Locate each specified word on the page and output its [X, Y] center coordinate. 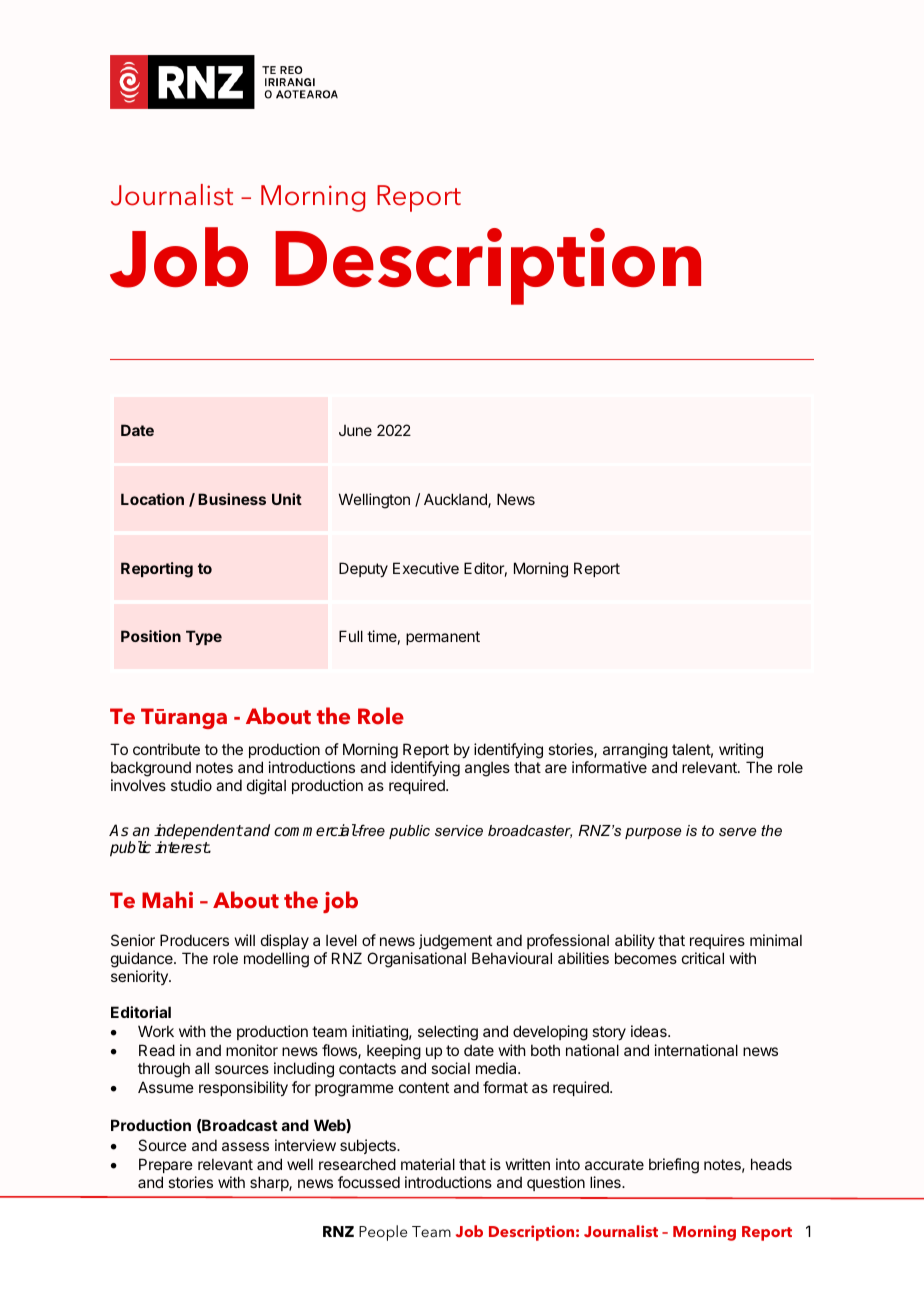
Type [204, 637]
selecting [448, 1033]
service [459, 830]
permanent [443, 638]
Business [232, 499]
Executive [426, 568]
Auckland [456, 500]
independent [198, 833]
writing [741, 751]
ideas [650, 1031]
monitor [252, 1050]
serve [737, 832]
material [428, 1164]
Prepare [166, 1167]
